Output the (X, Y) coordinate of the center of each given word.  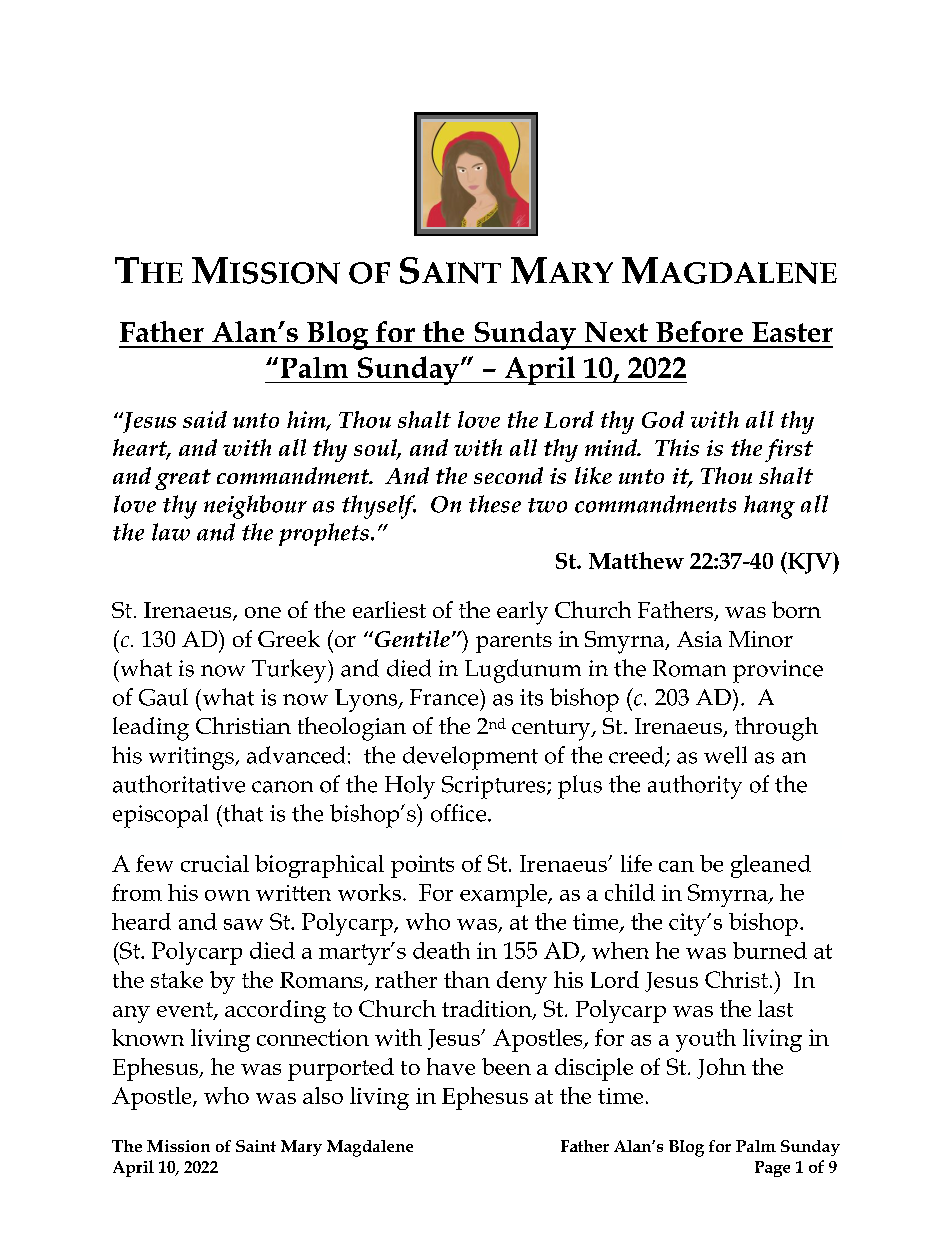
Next (616, 332)
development (470, 758)
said (205, 419)
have (451, 1066)
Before (699, 331)
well (725, 755)
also (323, 1095)
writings (192, 758)
